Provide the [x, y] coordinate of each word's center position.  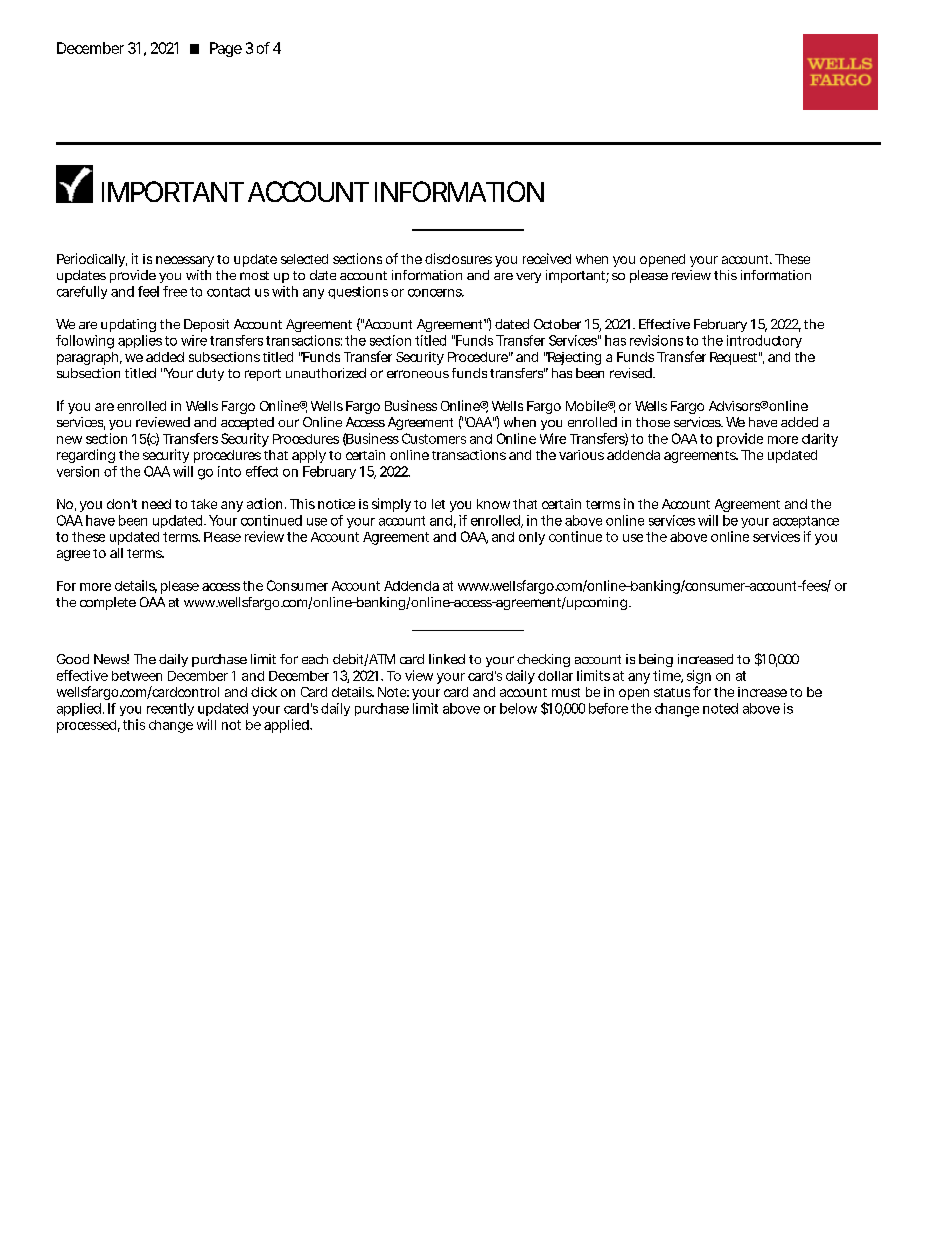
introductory [764, 341]
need [156, 504]
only [532, 538]
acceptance [806, 522]
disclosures [458, 258]
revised [631, 373]
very [528, 277]
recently [170, 709]
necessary [185, 261]
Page [226, 49]
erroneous [418, 374]
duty [210, 374]
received [547, 258]
